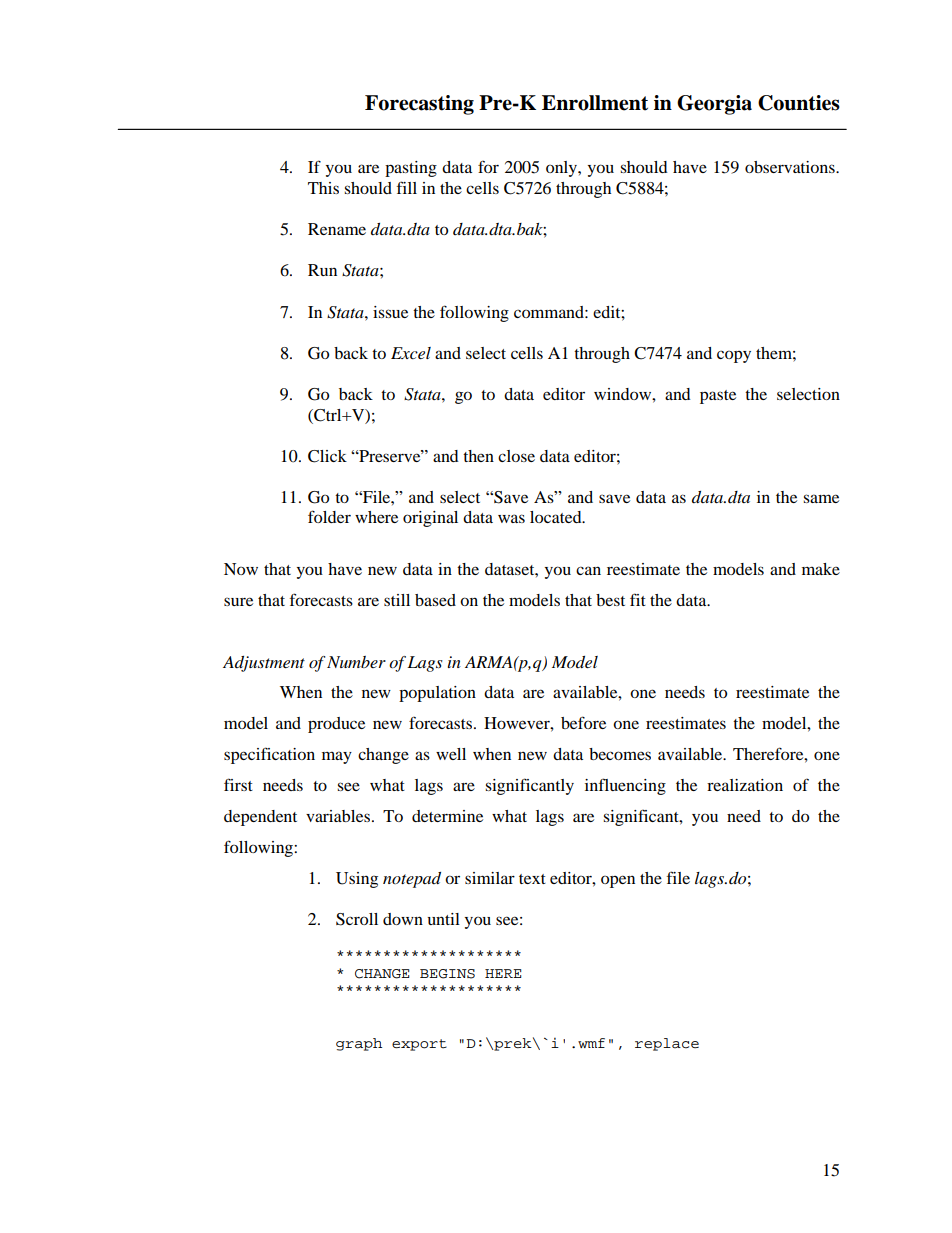 Image resolution: width=952 pixels, height=1233 pixels. What do you see at coordinates (327, 456) in the screenshot?
I see `Click` at bounding box center [327, 456].
